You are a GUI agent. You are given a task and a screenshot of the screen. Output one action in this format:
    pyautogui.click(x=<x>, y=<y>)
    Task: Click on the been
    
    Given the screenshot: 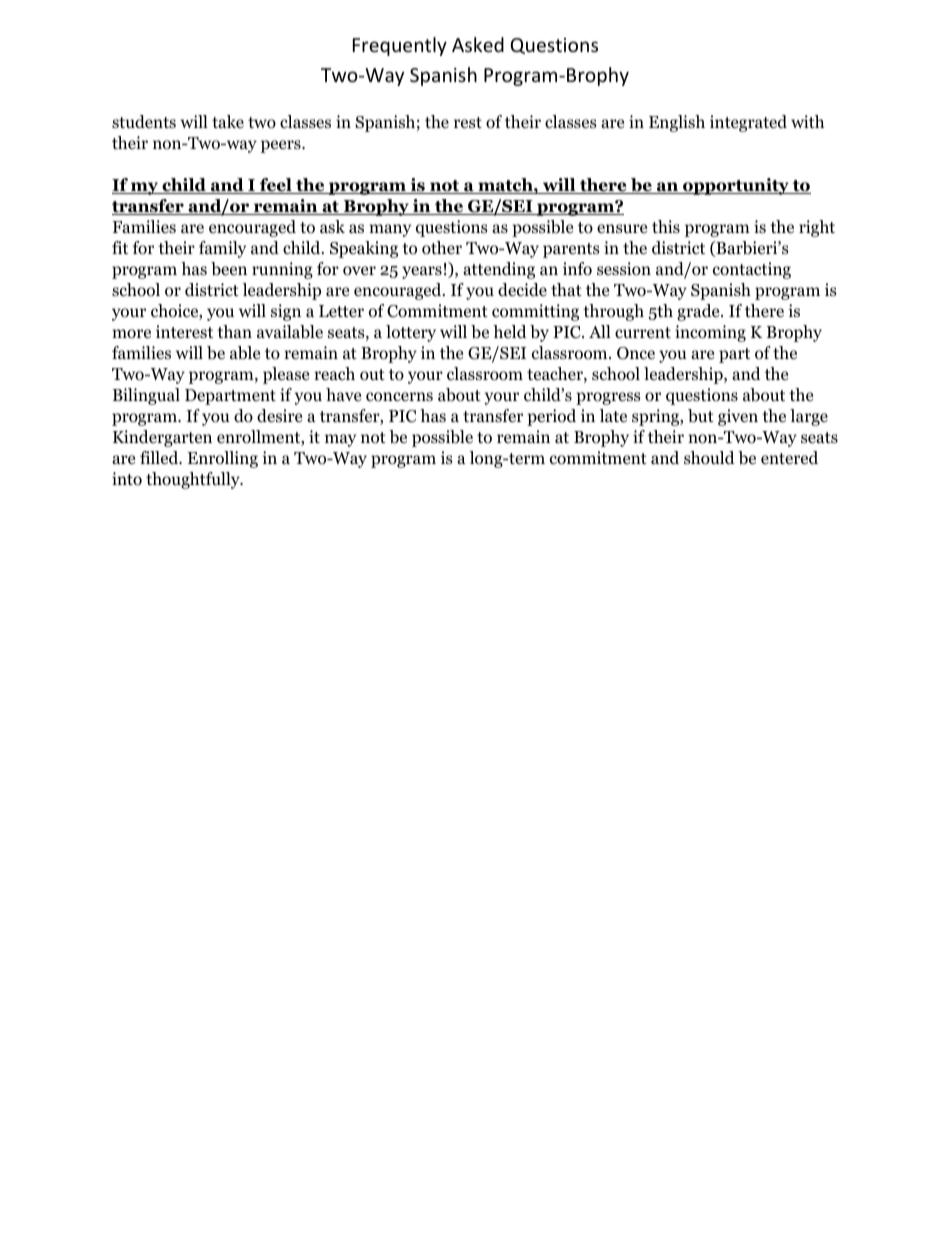 What is the action you would take?
    pyautogui.click(x=229, y=269)
